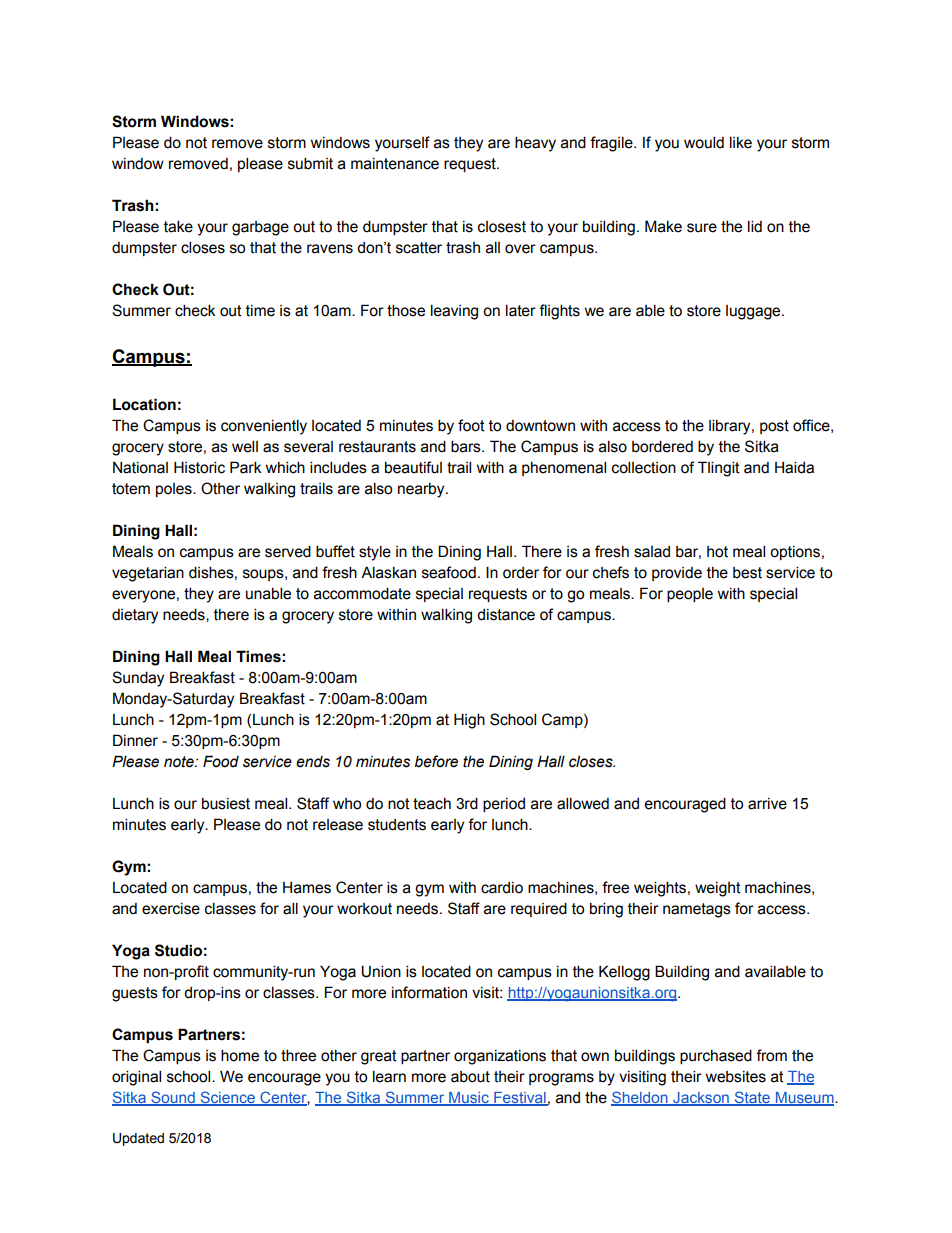 The width and height of the screenshot is (952, 1233). What do you see at coordinates (741, 142) in the screenshot?
I see `like` at bounding box center [741, 142].
